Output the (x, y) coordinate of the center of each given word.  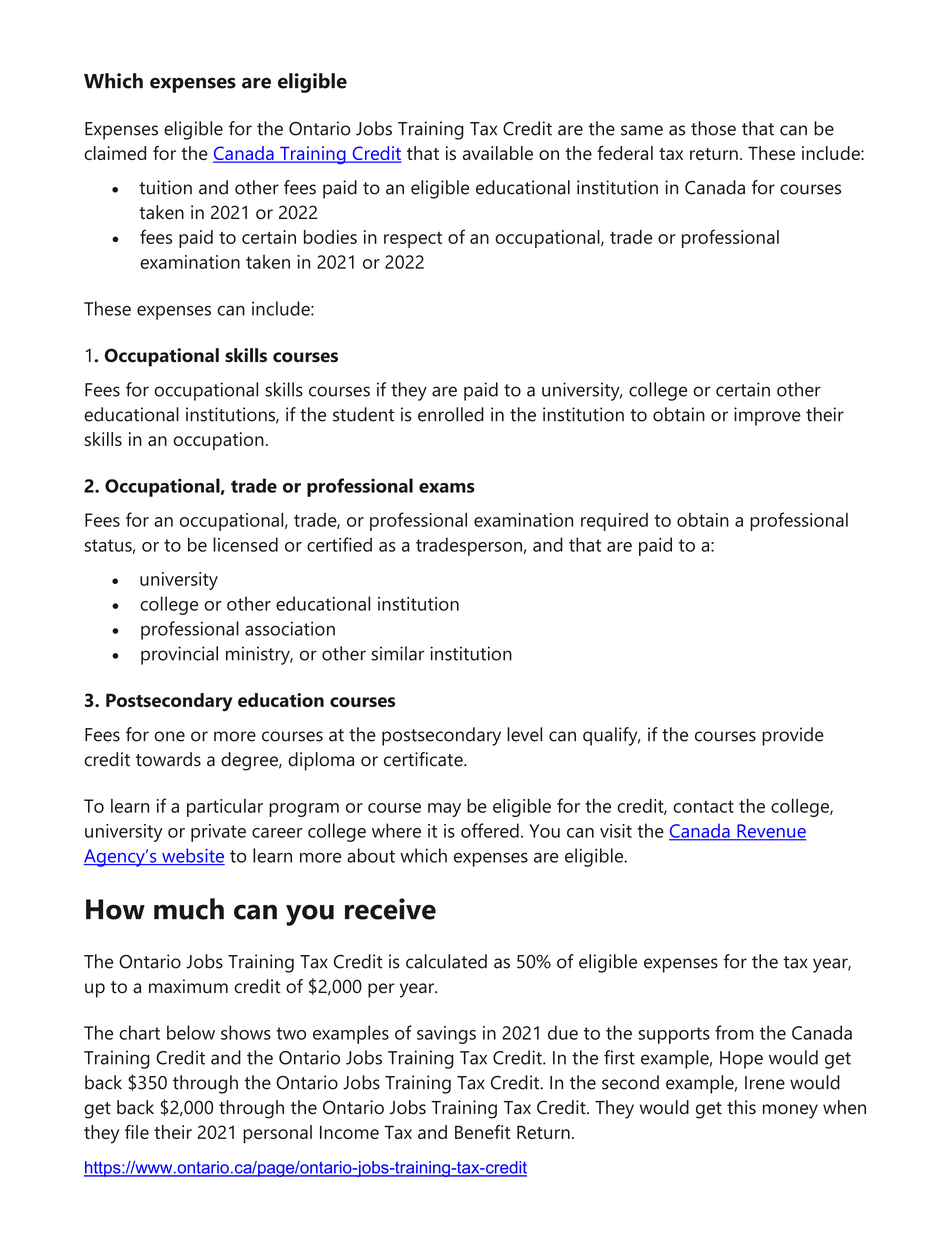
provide (793, 736)
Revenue (771, 832)
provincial (179, 655)
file (137, 1132)
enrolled (451, 414)
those (713, 128)
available (498, 153)
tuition (165, 187)
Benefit (483, 1132)
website (192, 856)
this (741, 1107)
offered (490, 830)
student (363, 414)
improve (767, 416)
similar (397, 653)
